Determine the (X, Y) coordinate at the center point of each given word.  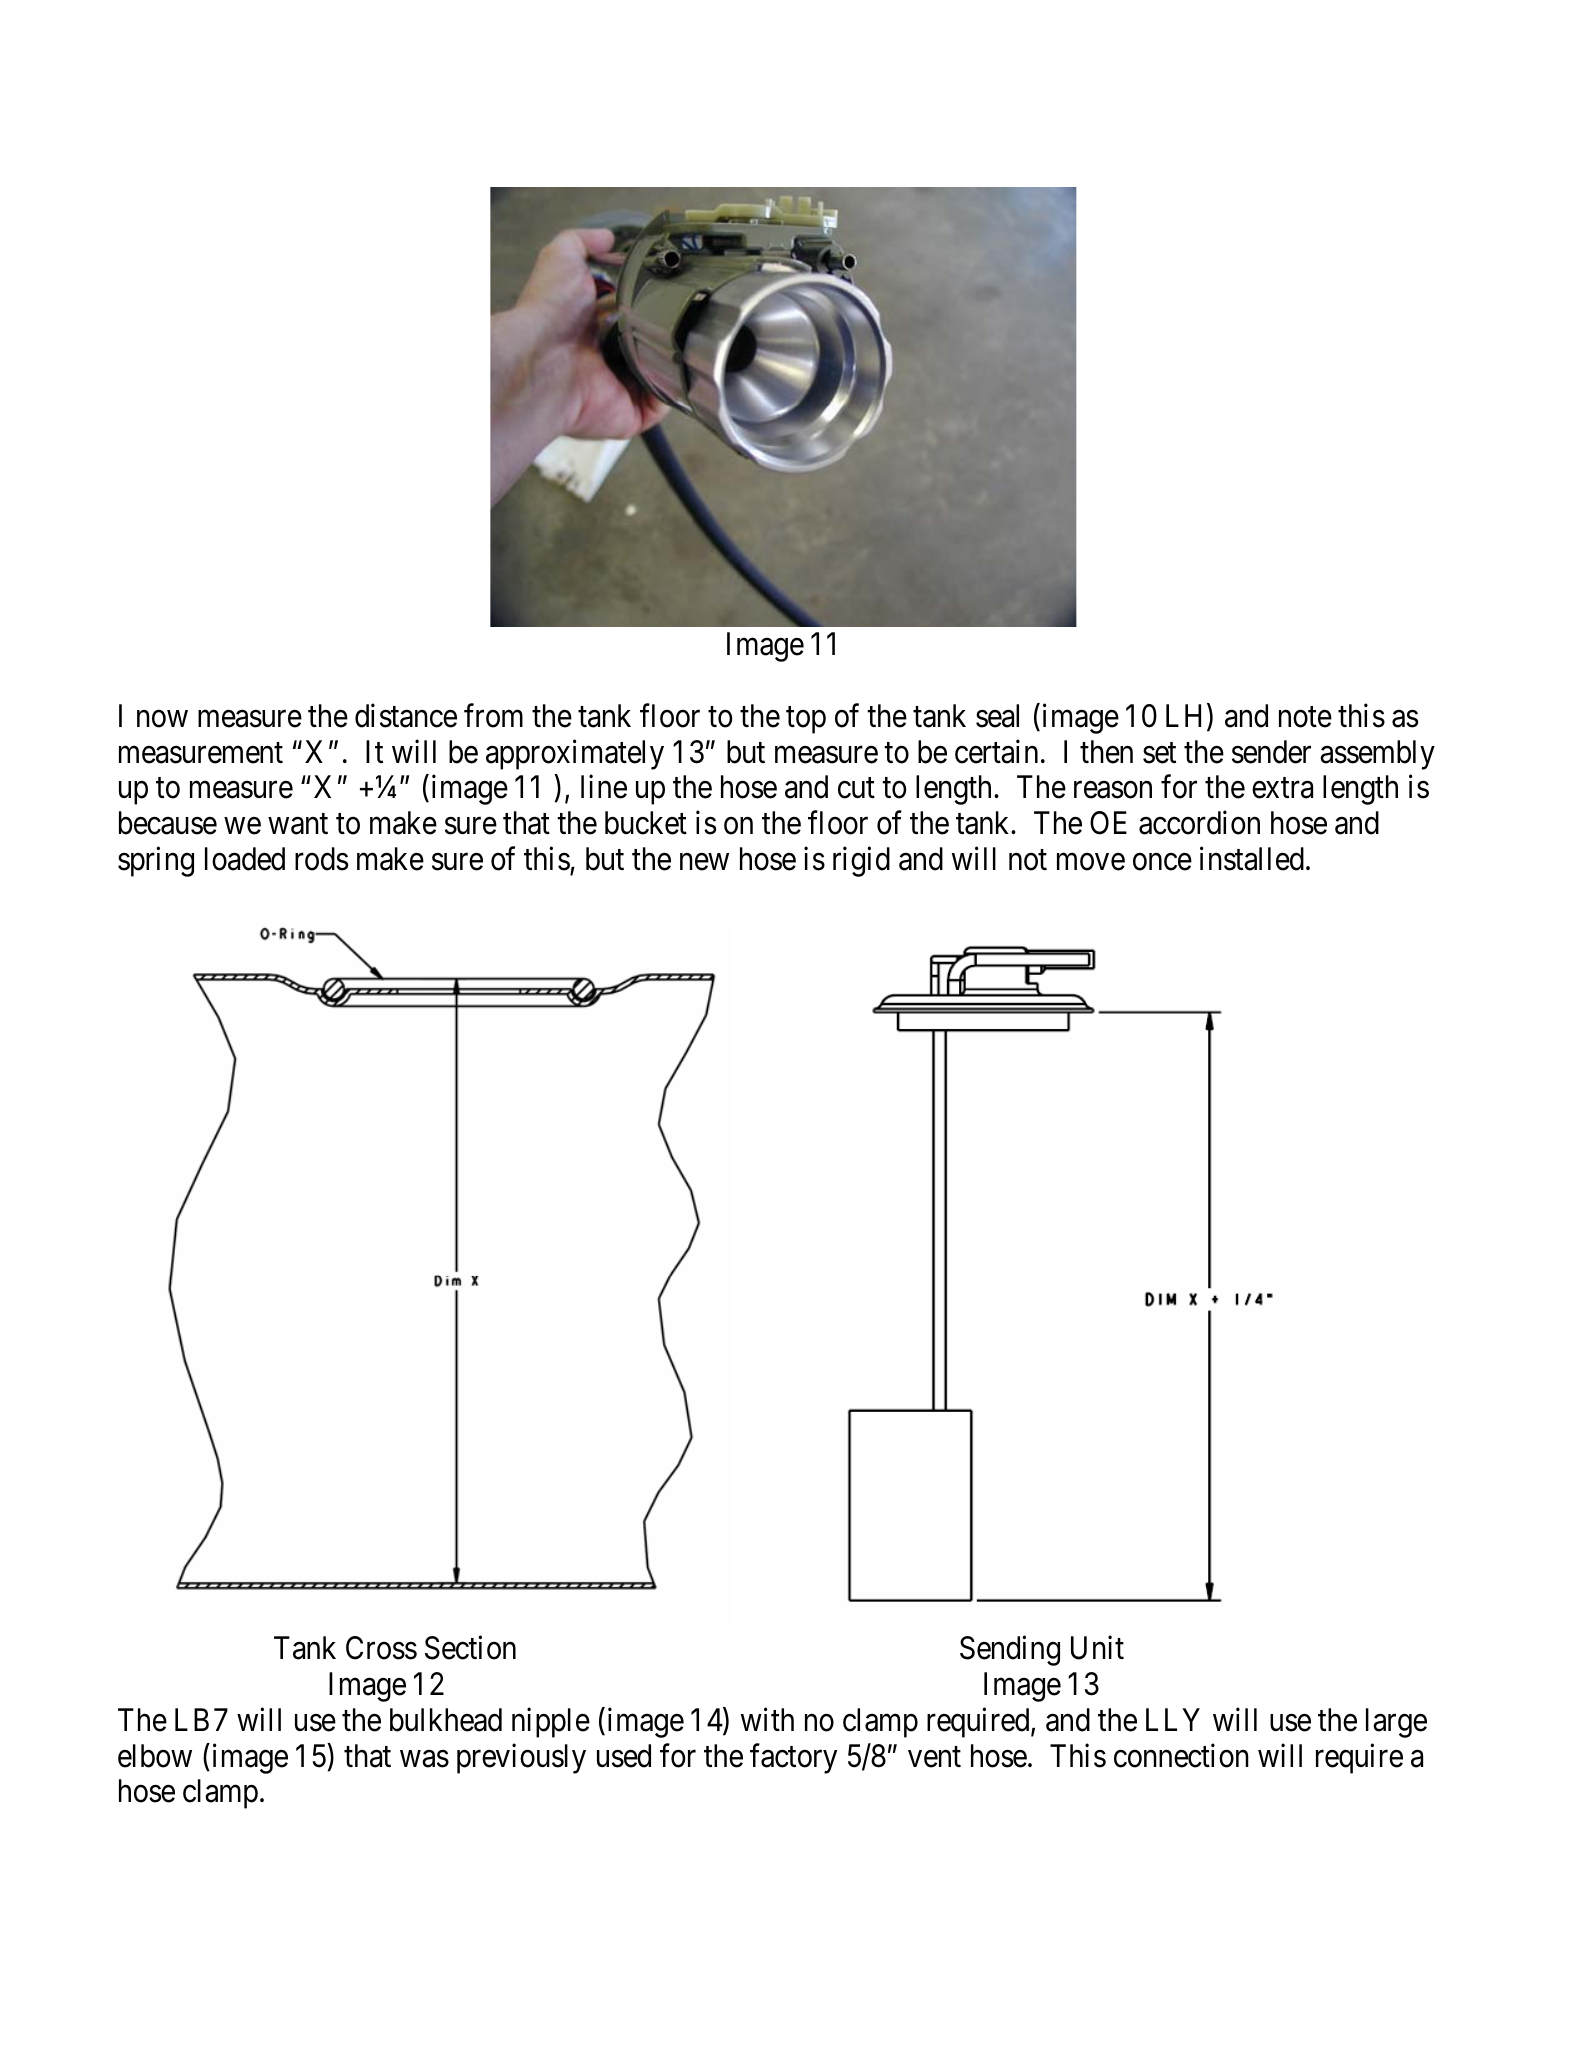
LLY (1173, 1719)
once (1162, 862)
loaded (245, 859)
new (704, 862)
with (767, 1719)
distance (406, 715)
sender (1271, 752)
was (424, 1759)
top (806, 720)
